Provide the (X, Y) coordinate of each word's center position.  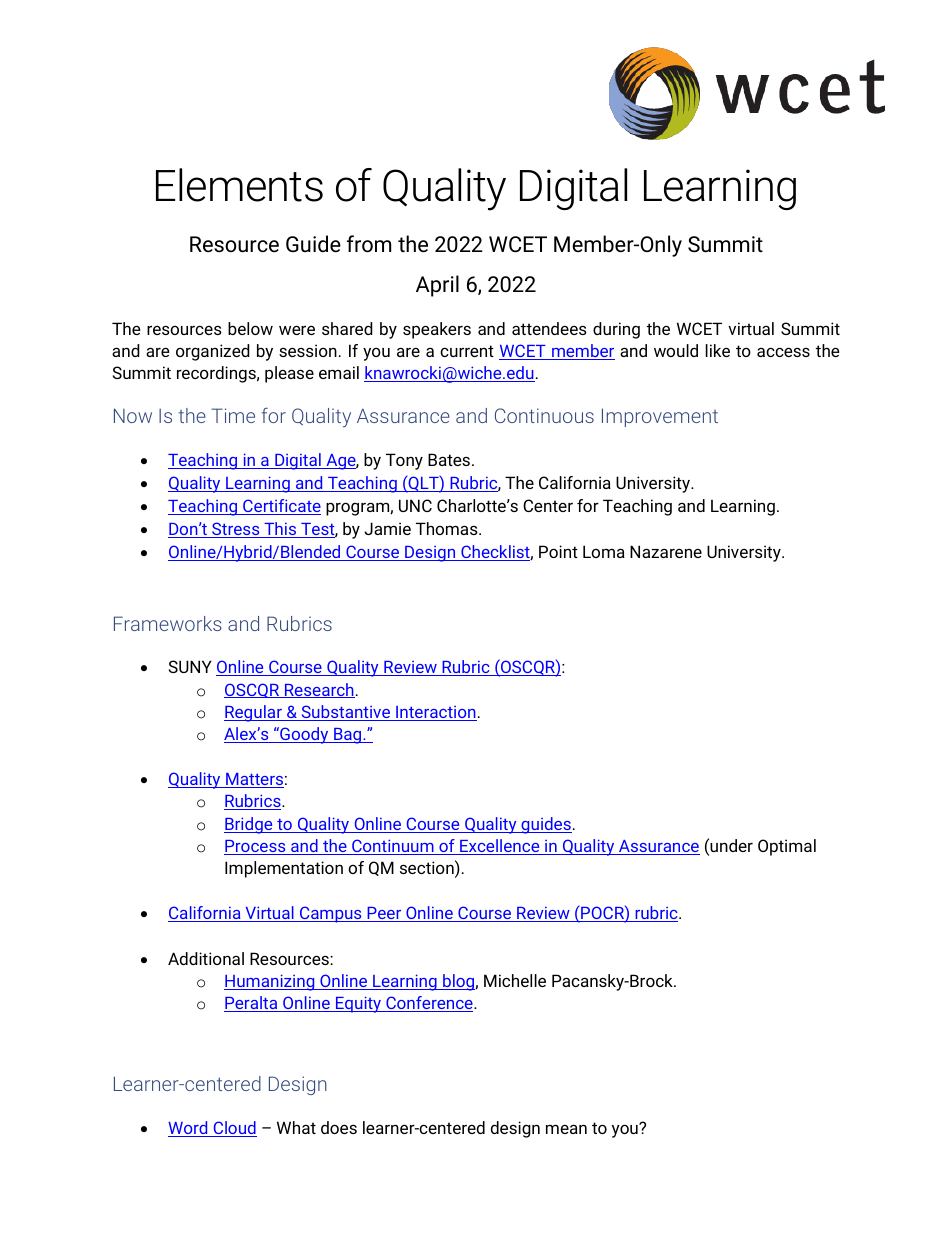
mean (566, 1129)
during (616, 330)
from (369, 244)
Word (189, 1129)
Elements (239, 185)
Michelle (515, 980)
